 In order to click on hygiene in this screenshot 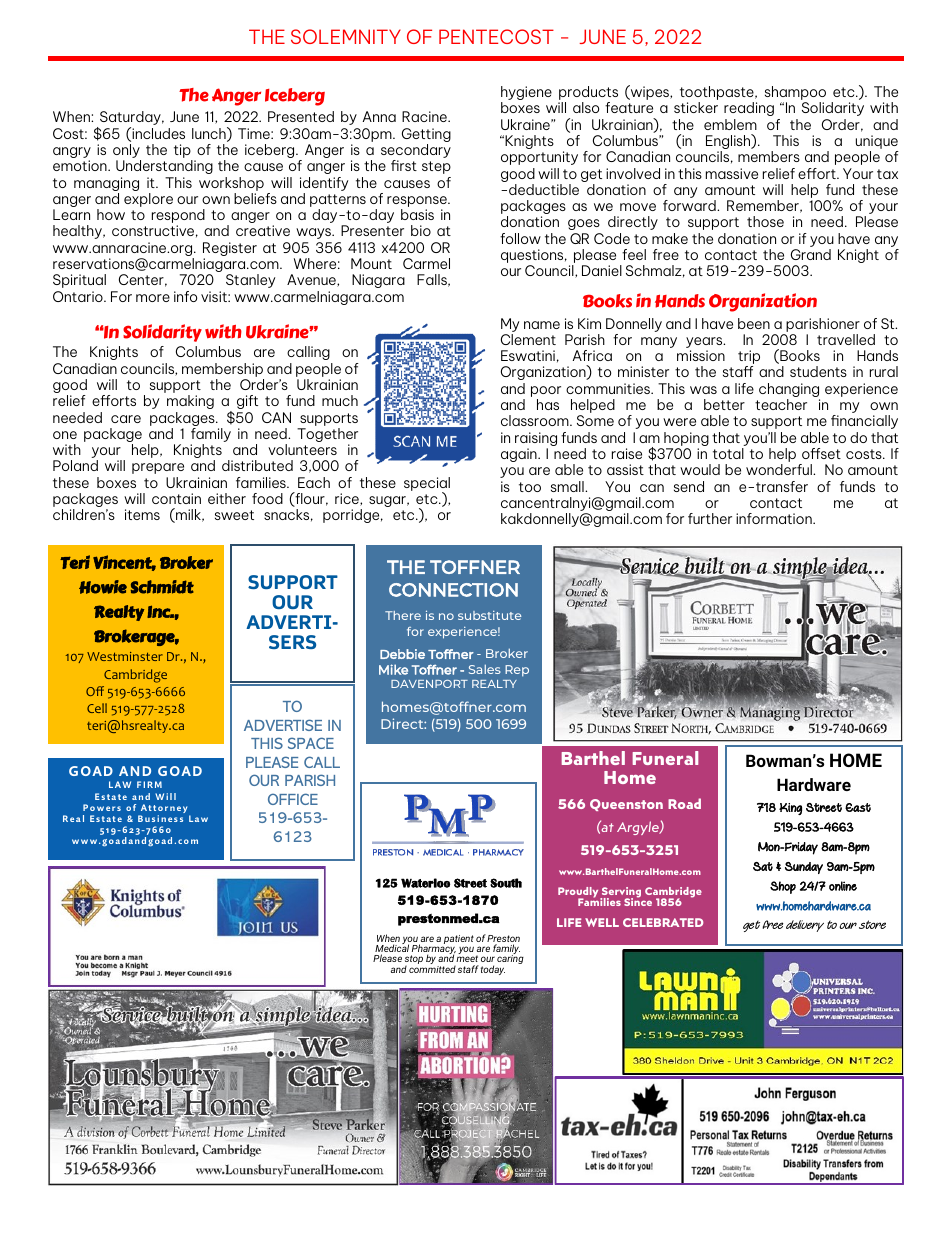, I will do `click(526, 94)`.
